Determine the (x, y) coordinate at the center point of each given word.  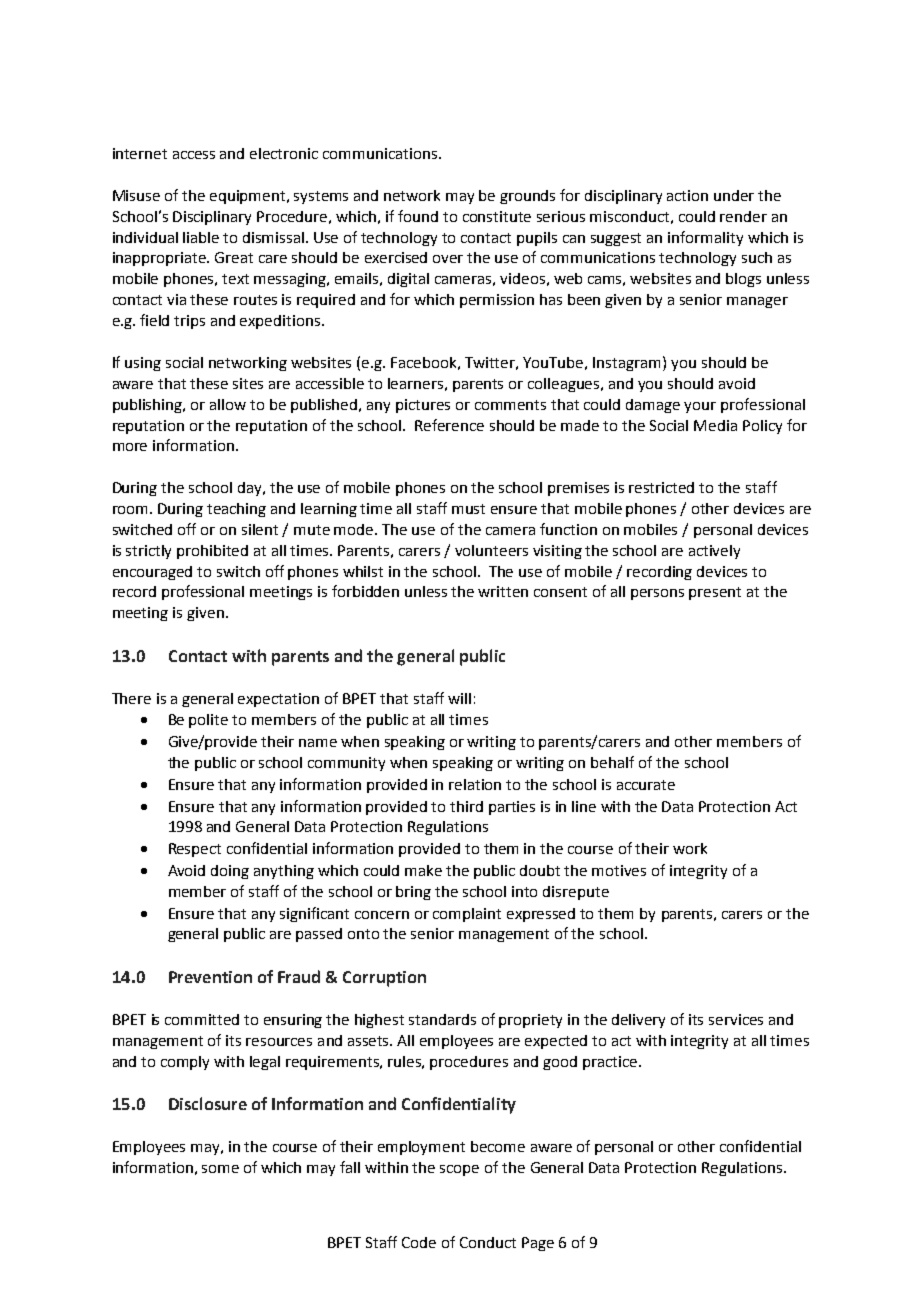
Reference (449, 425)
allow (228, 404)
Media (715, 425)
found (418, 216)
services (736, 1019)
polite (208, 721)
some (220, 1169)
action (687, 195)
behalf (612, 762)
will (459, 698)
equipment (249, 197)
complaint (467, 915)
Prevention (210, 977)
